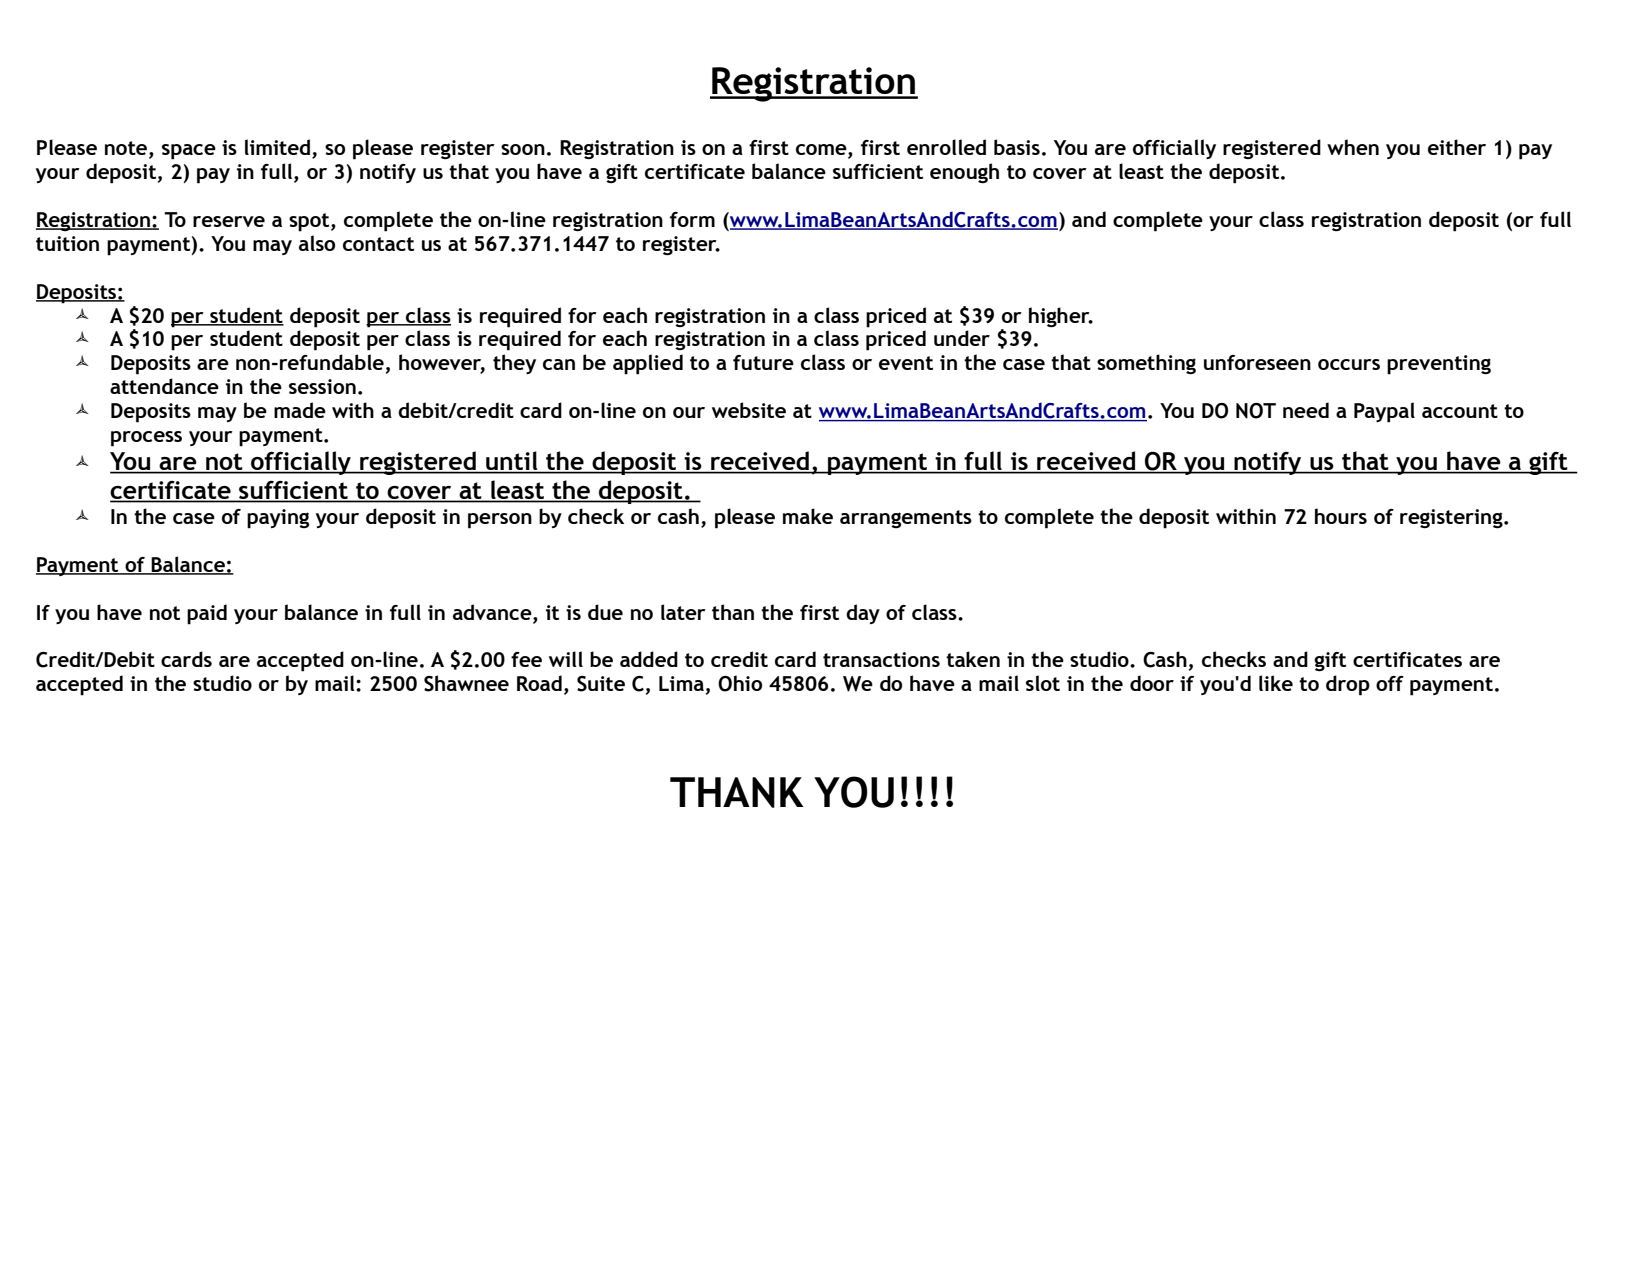 This screenshot has height=1263, width=1635. What do you see at coordinates (164, 386) in the screenshot?
I see `attendance` at bounding box center [164, 386].
